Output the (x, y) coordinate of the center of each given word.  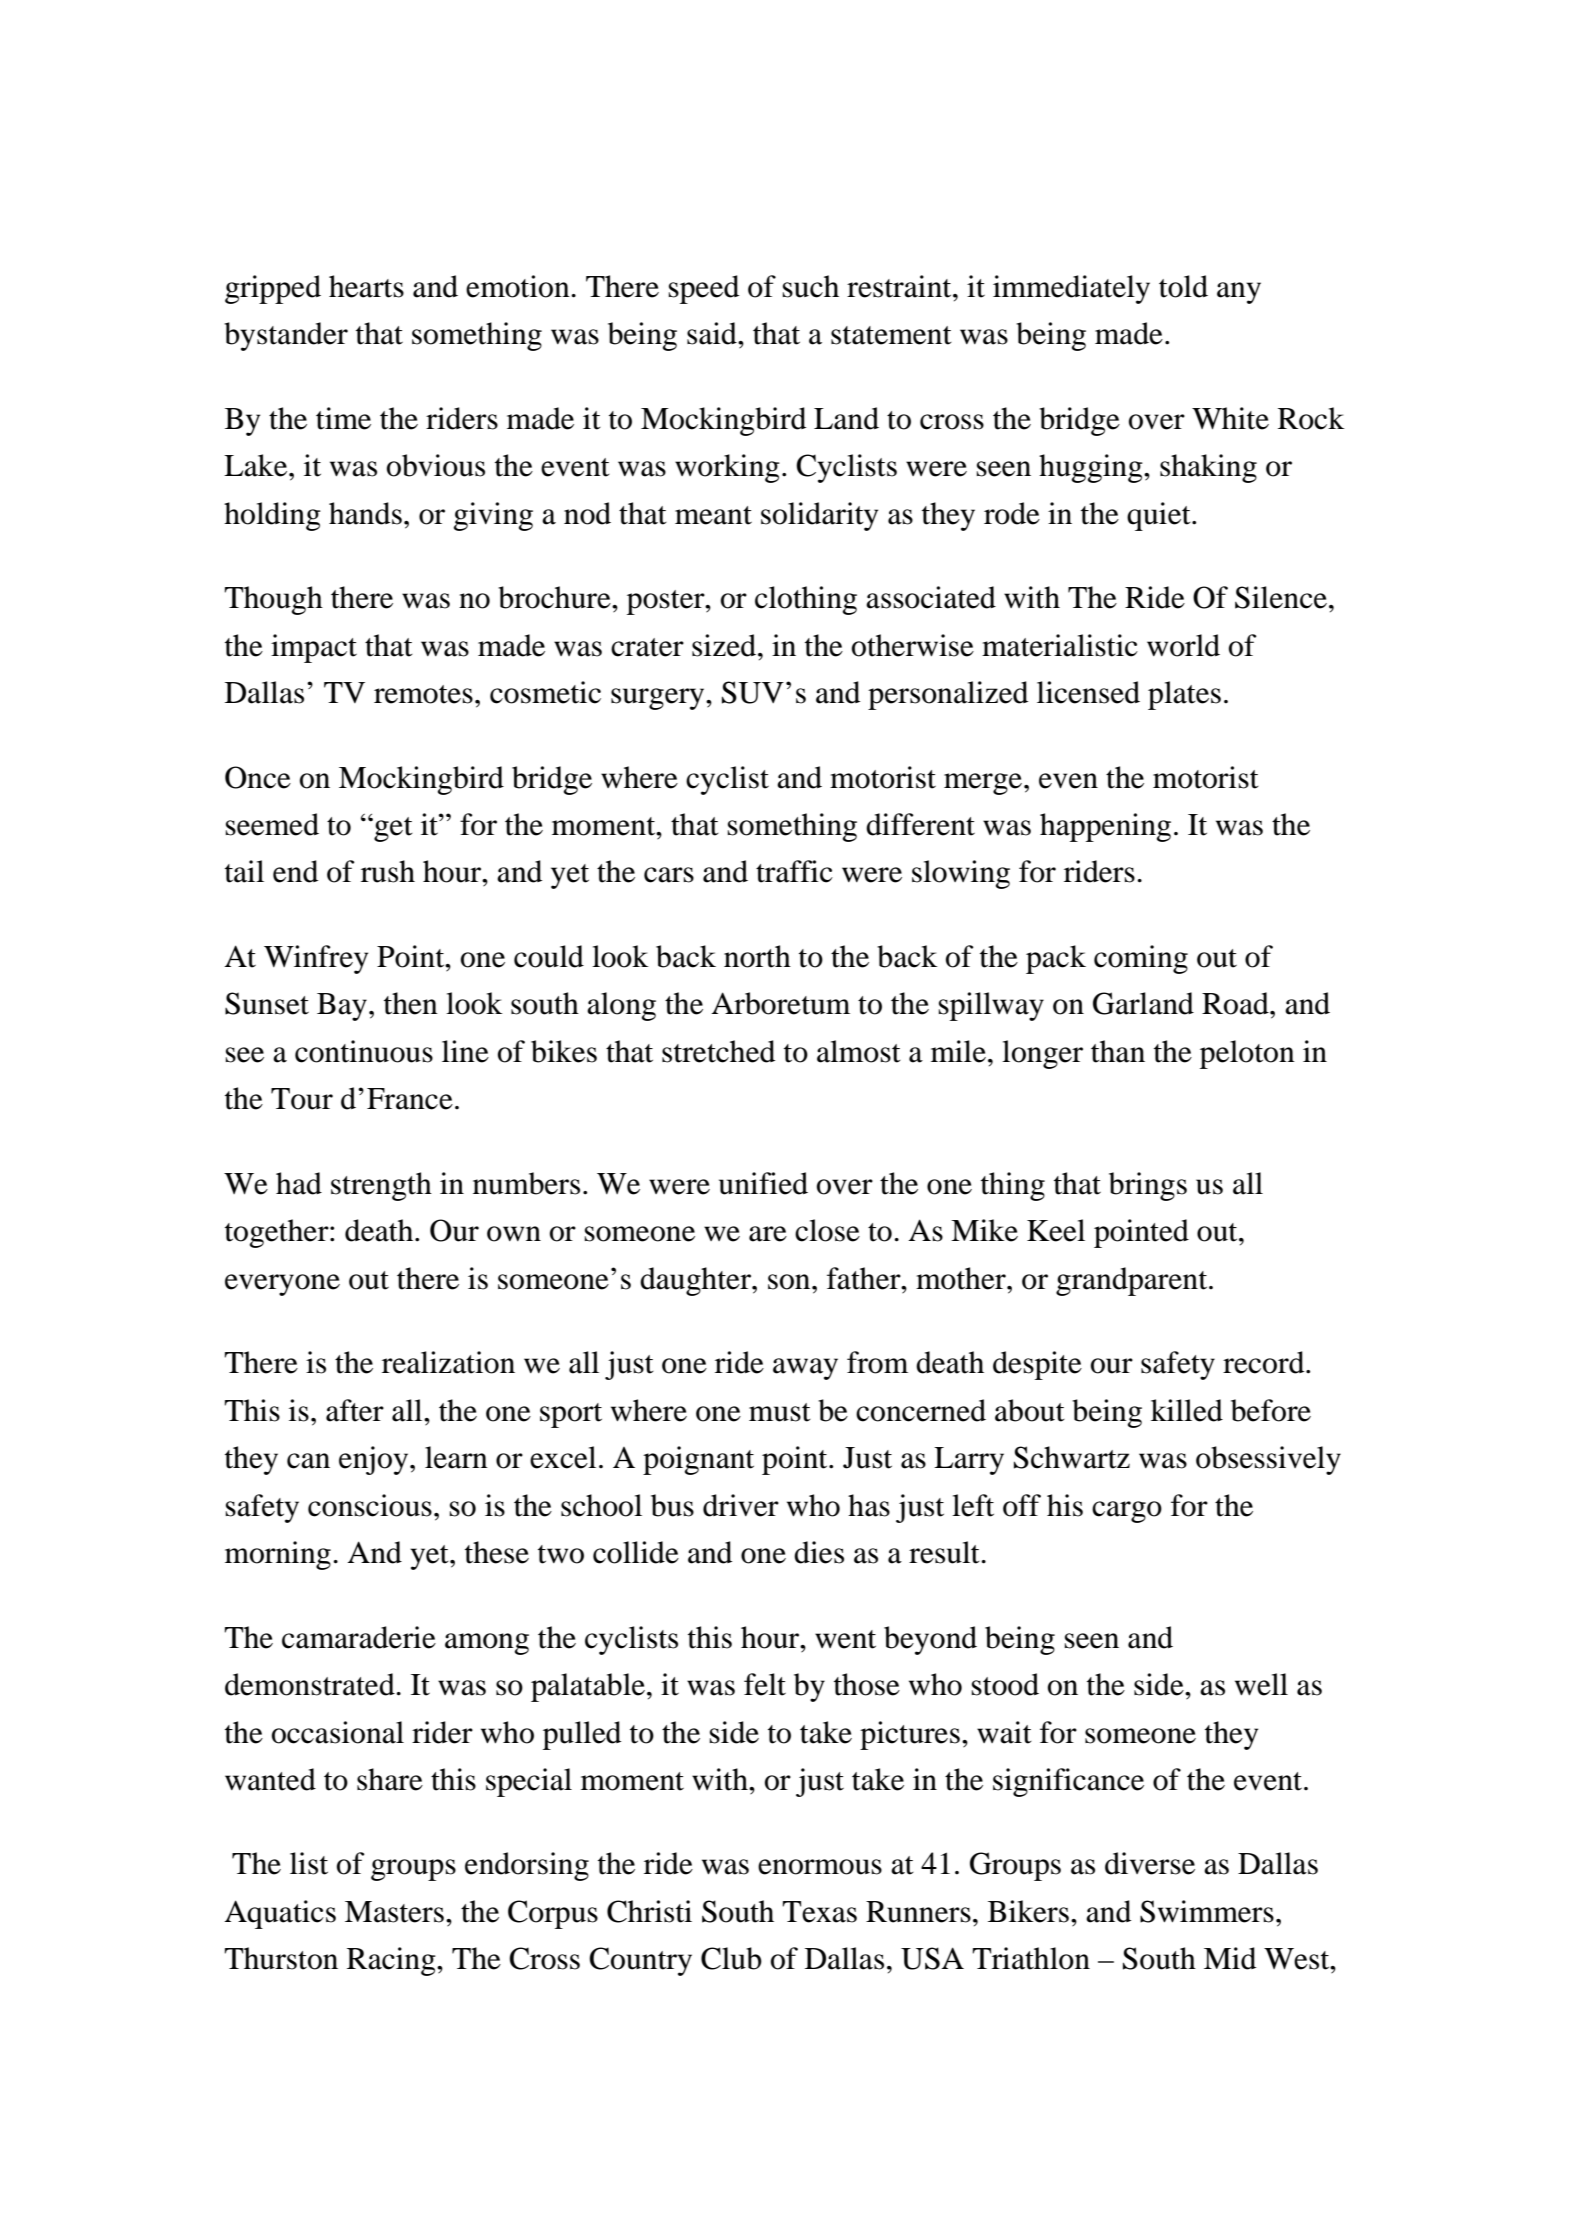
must (780, 1412)
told (1183, 286)
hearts (366, 286)
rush (388, 871)
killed (1187, 1410)
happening (1105, 827)
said (713, 333)
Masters (394, 1912)
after (355, 1410)
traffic (794, 871)
